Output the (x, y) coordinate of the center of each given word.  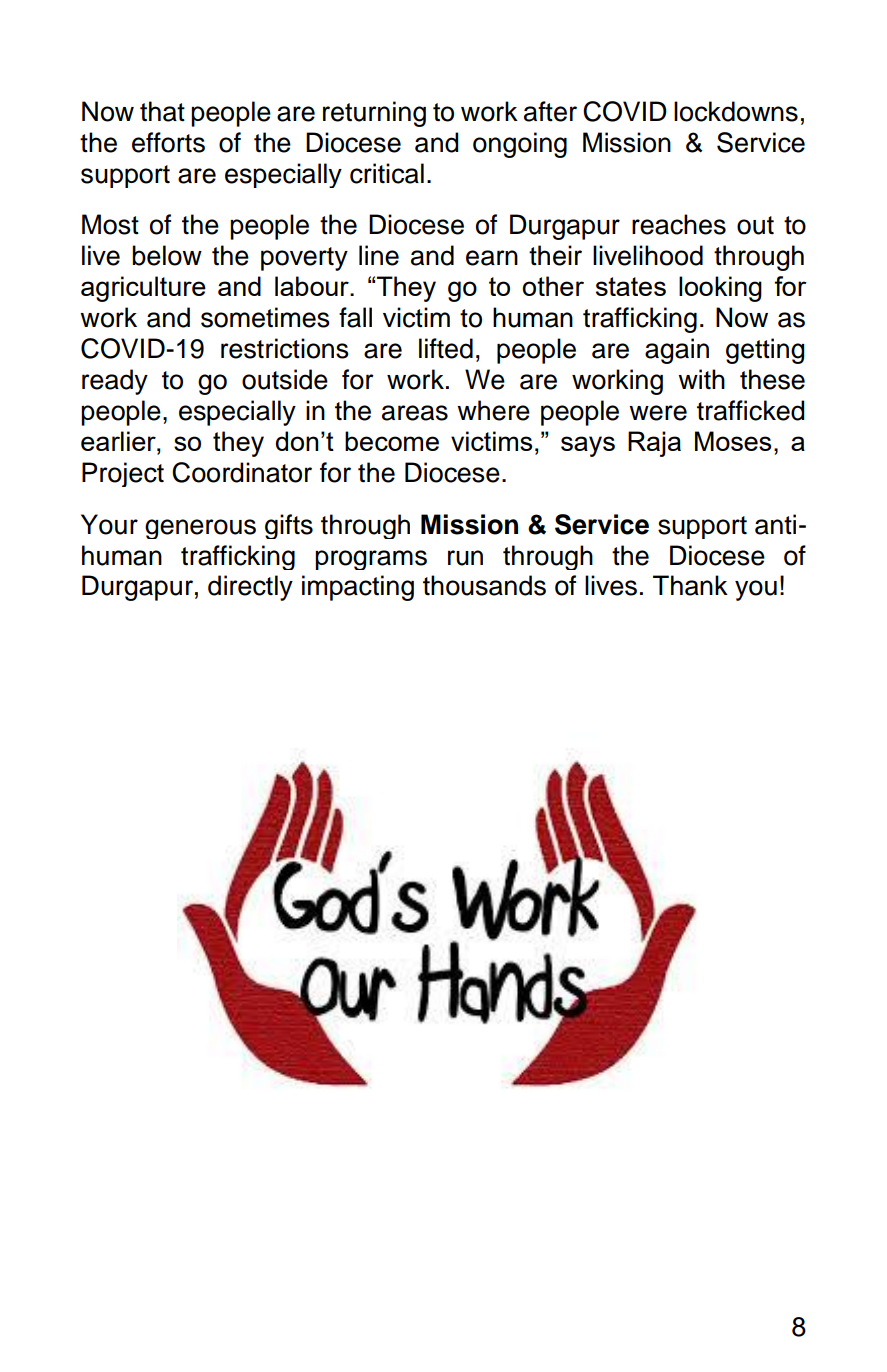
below (167, 255)
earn (492, 258)
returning (374, 114)
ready (115, 382)
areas (415, 413)
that (162, 111)
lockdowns (736, 111)
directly (250, 588)
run (465, 558)
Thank (690, 585)
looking (720, 289)
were (658, 413)
